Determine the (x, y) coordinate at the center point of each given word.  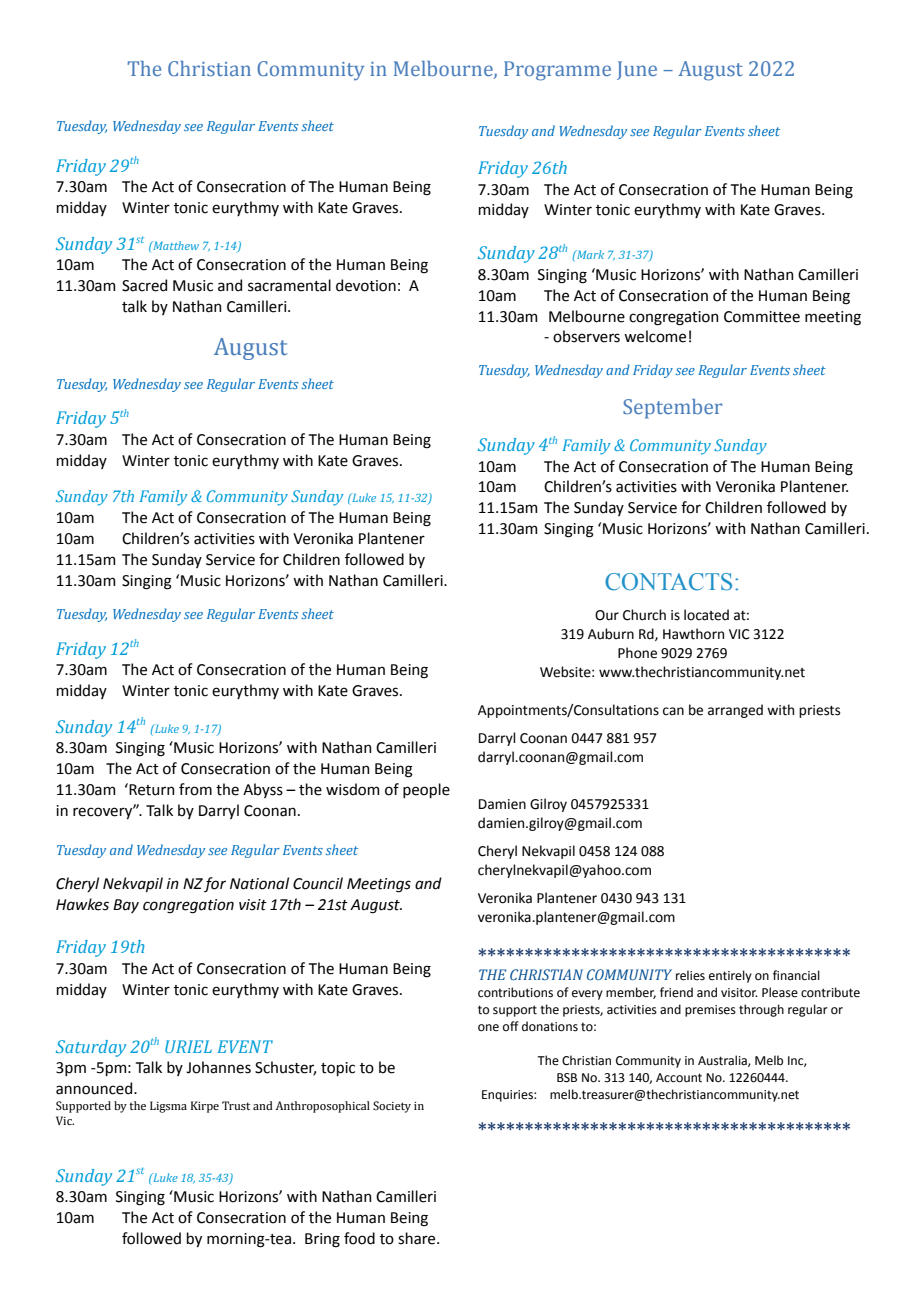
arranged (735, 711)
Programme (557, 71)
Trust (236, 1105)
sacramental (289, 285)
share (418, 1238)
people (426, 790)
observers (586, 336)
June (637, 70)
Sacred (144, 285)
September (672, 409)
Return (151, 789)
